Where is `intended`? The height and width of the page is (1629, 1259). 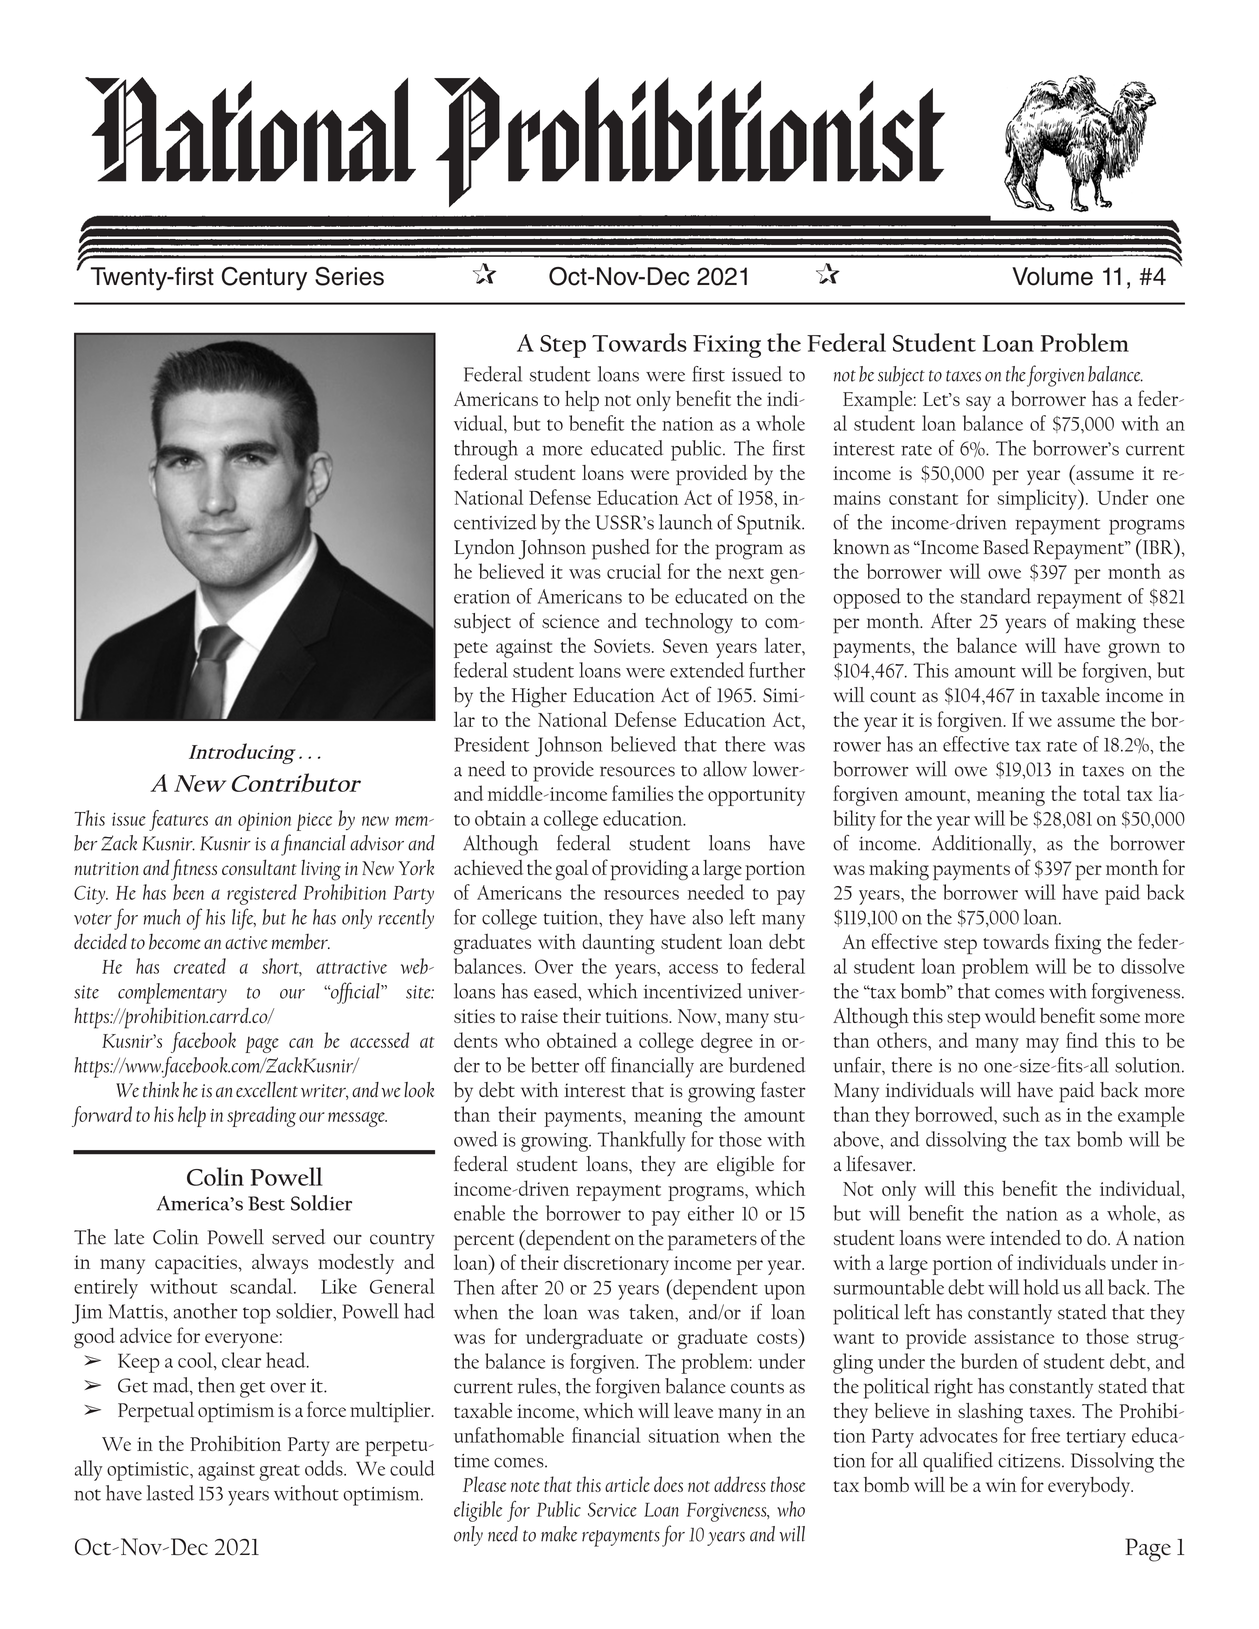 intended is located at coordinates (1025, 1237).
